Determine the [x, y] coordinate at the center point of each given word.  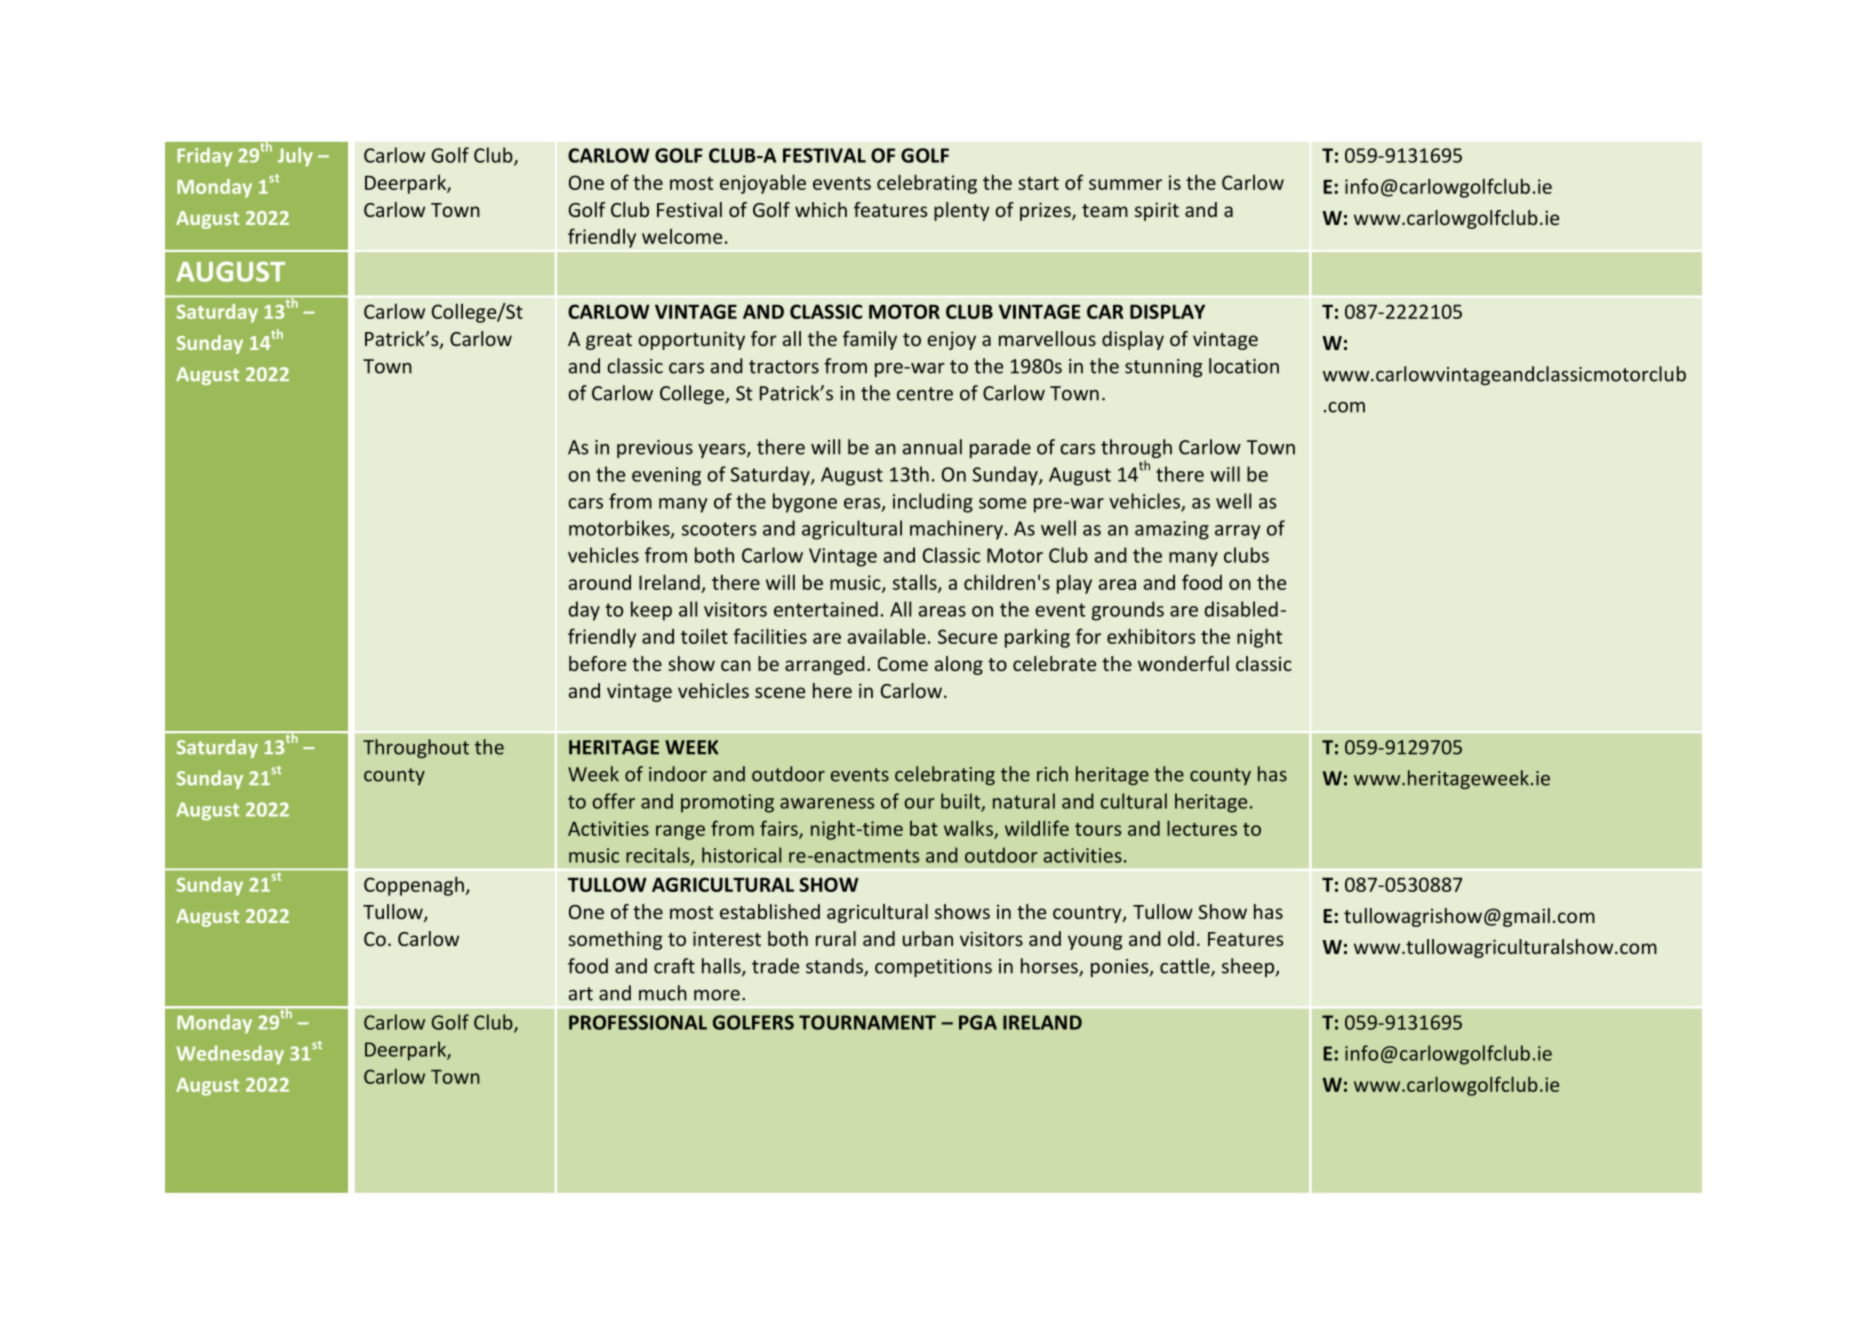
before [597, 663]
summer [1125, 184]
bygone [805, 503]
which [821, 209]
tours [1098, 829]
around [600, 582]
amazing [1172, 530]
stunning [1163, 368]
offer [613, 801]
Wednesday [230, 1054]
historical [741, 855]
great [609, 341]
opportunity [691, 340]
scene [780, 692]
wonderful [1183, 663]
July [295, 156]
